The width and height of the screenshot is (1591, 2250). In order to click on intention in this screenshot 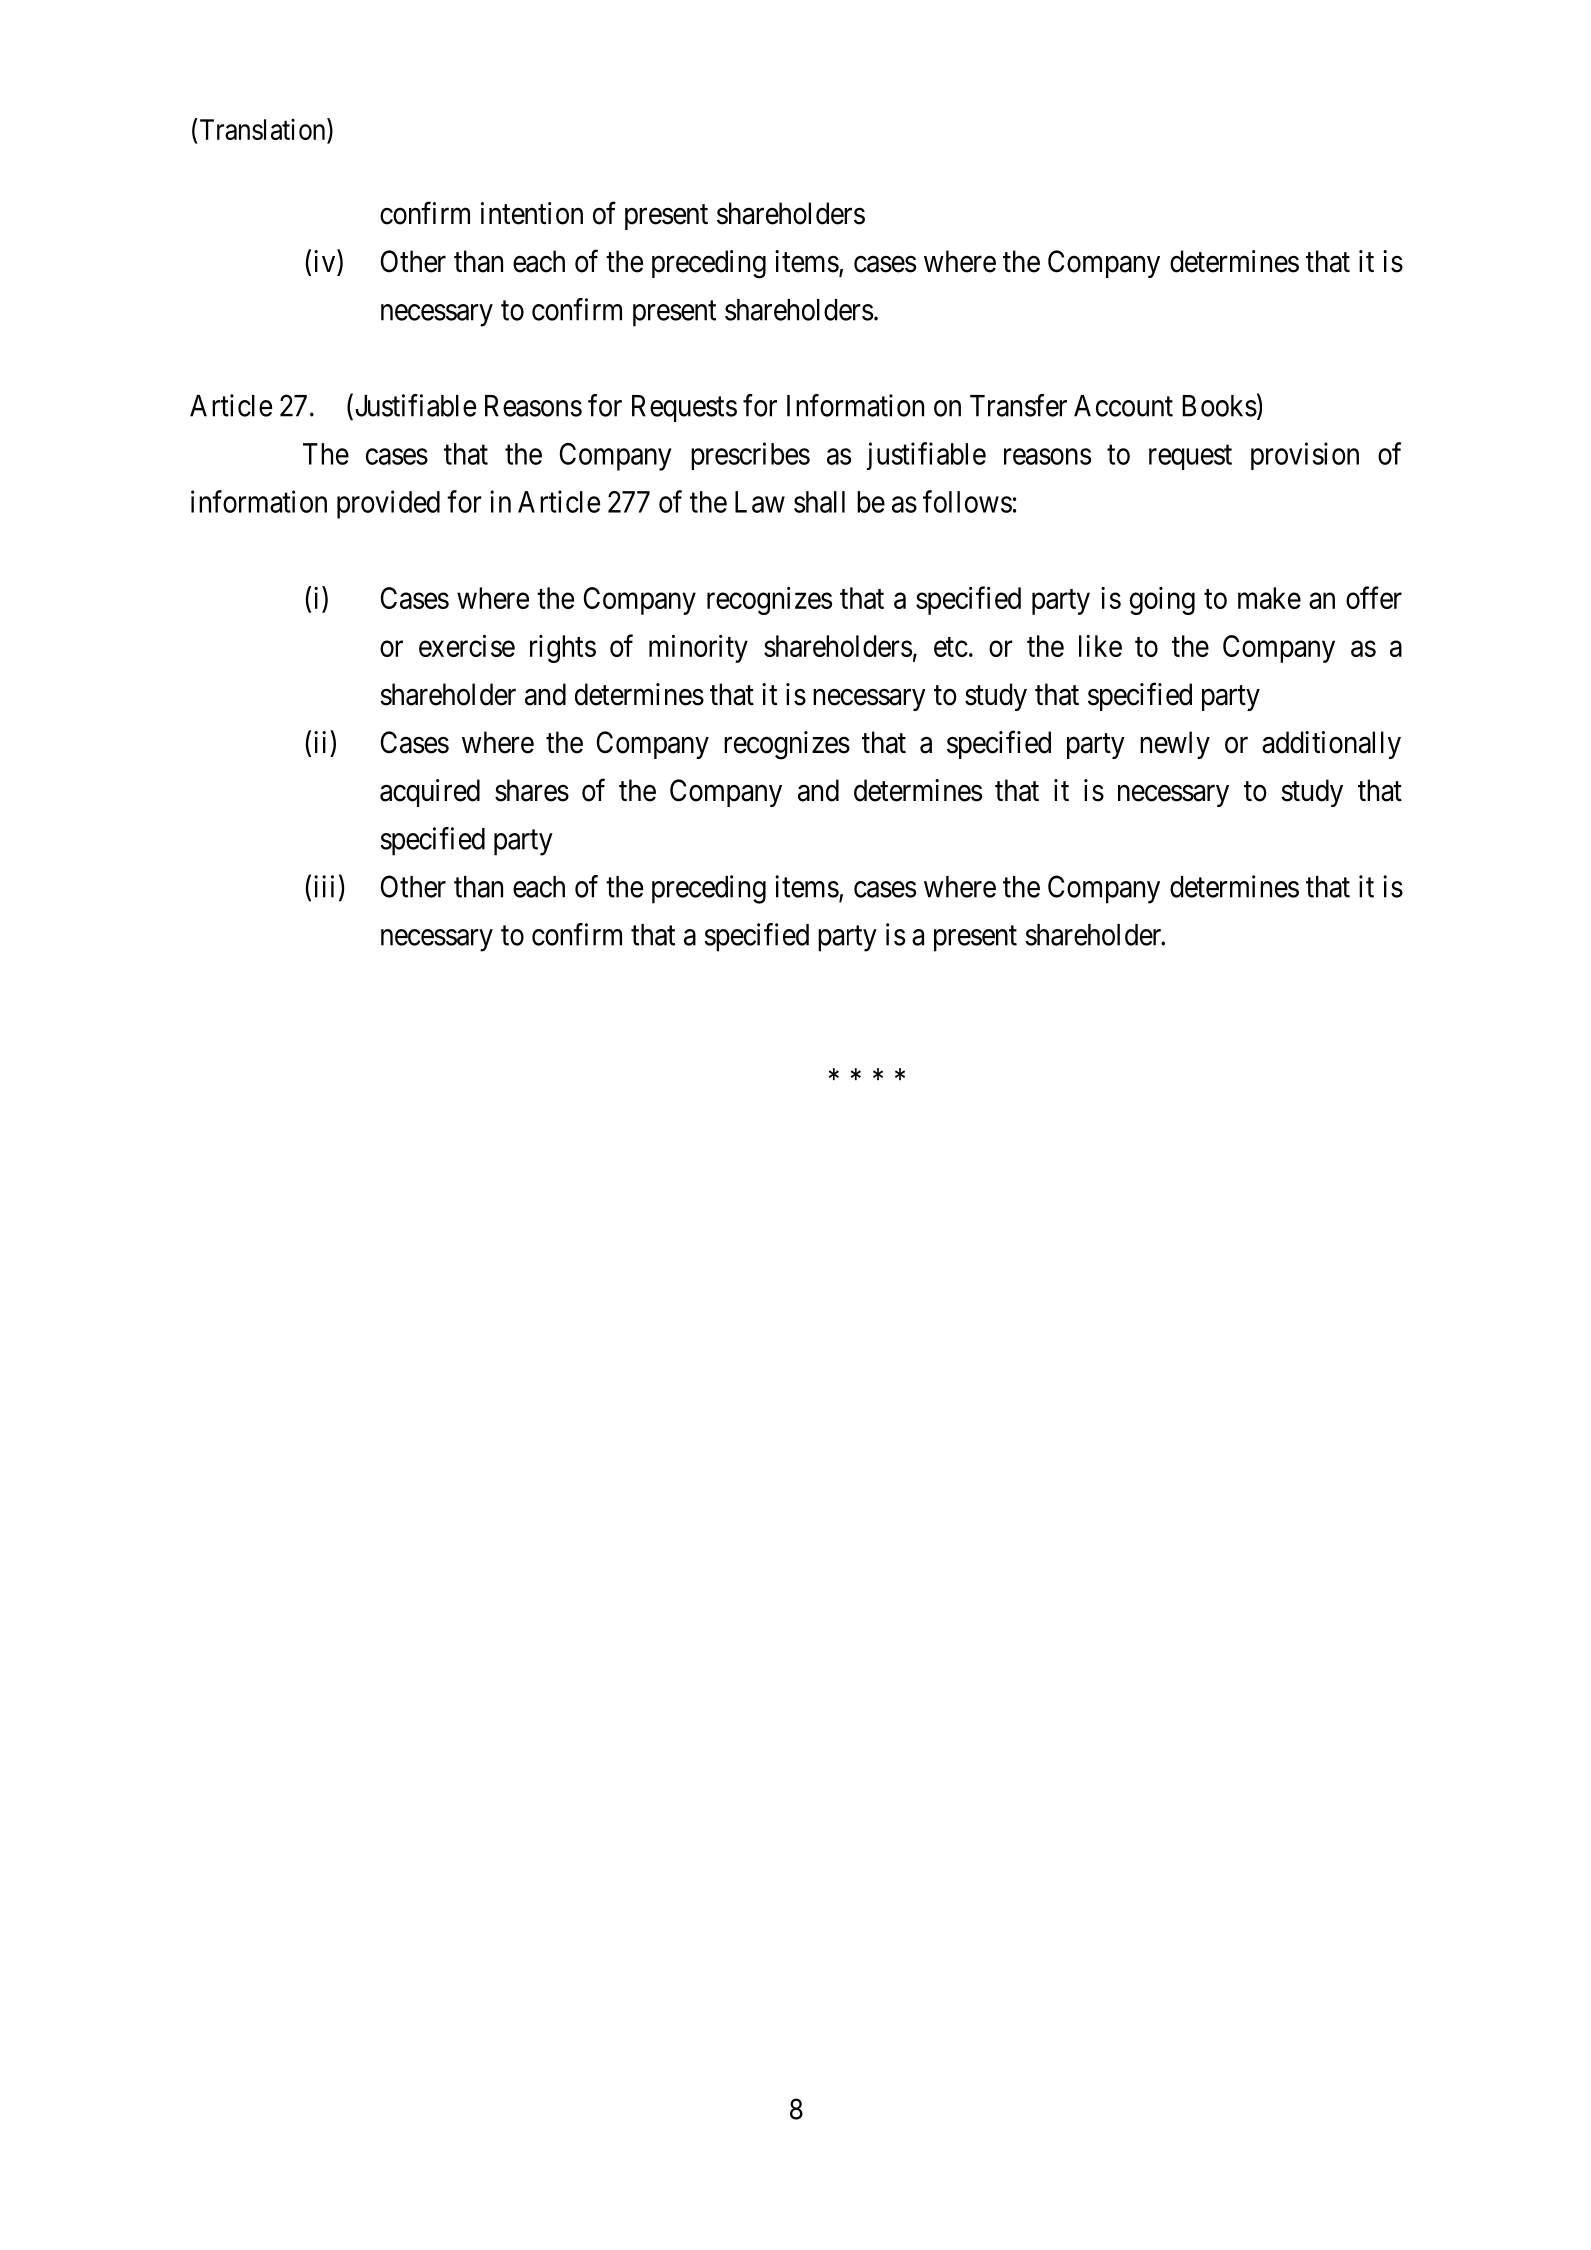, I will do `click(532, 213)`.
